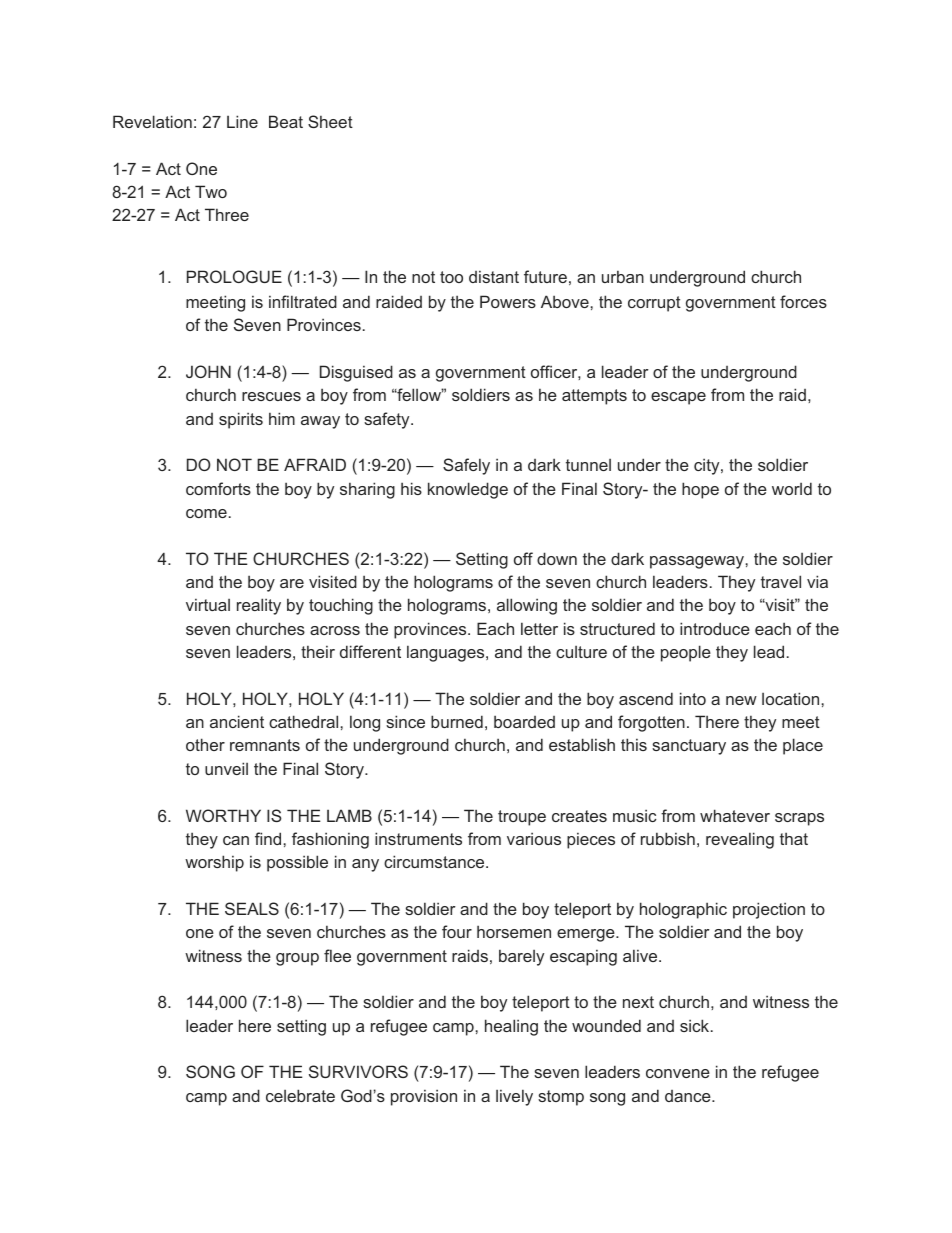  What do you see at coordinates (330, 121) in the document?
I see `Sheet` at bounding box center [330, 121].
